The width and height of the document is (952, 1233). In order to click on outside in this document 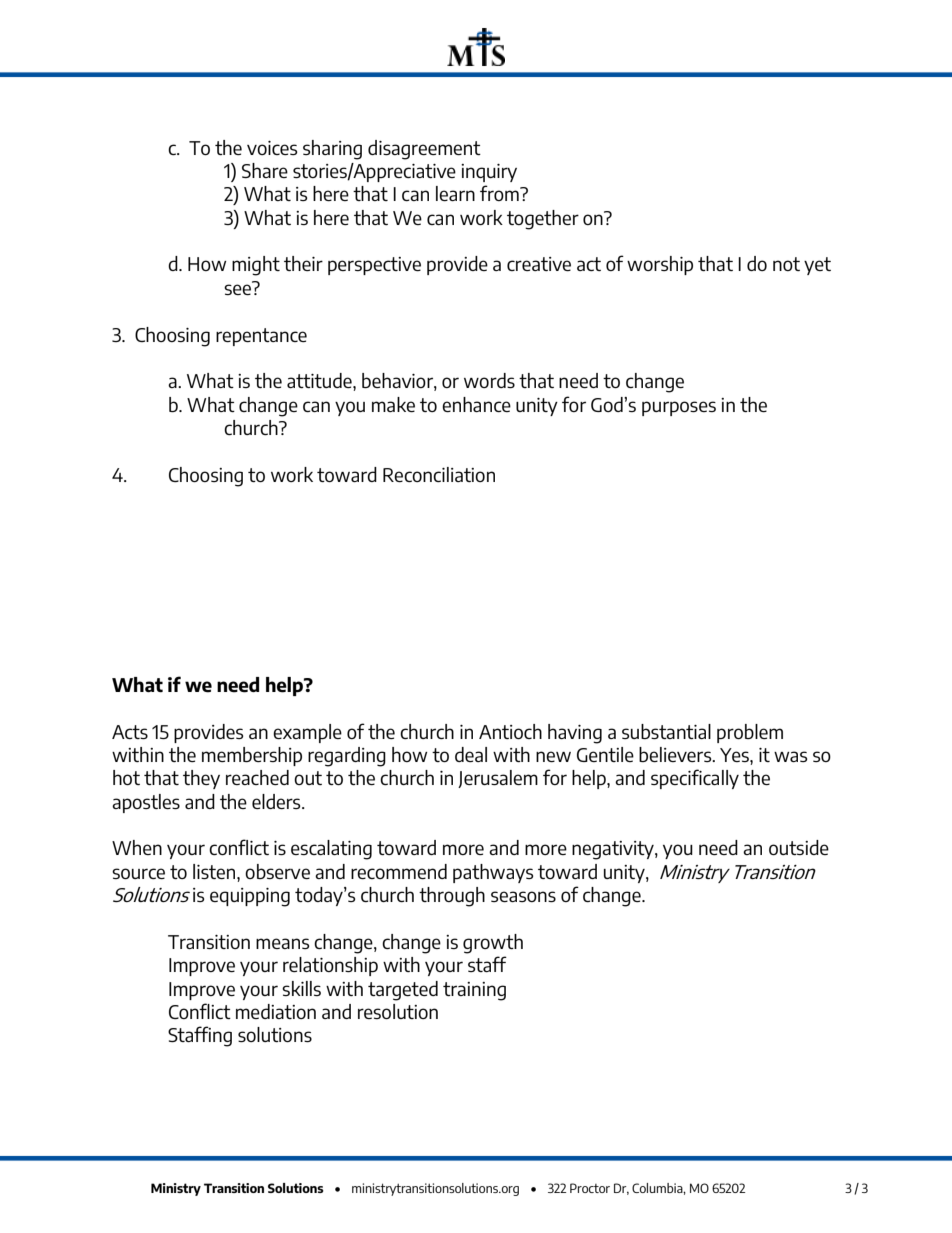, I will do `click(799, 847)`.
